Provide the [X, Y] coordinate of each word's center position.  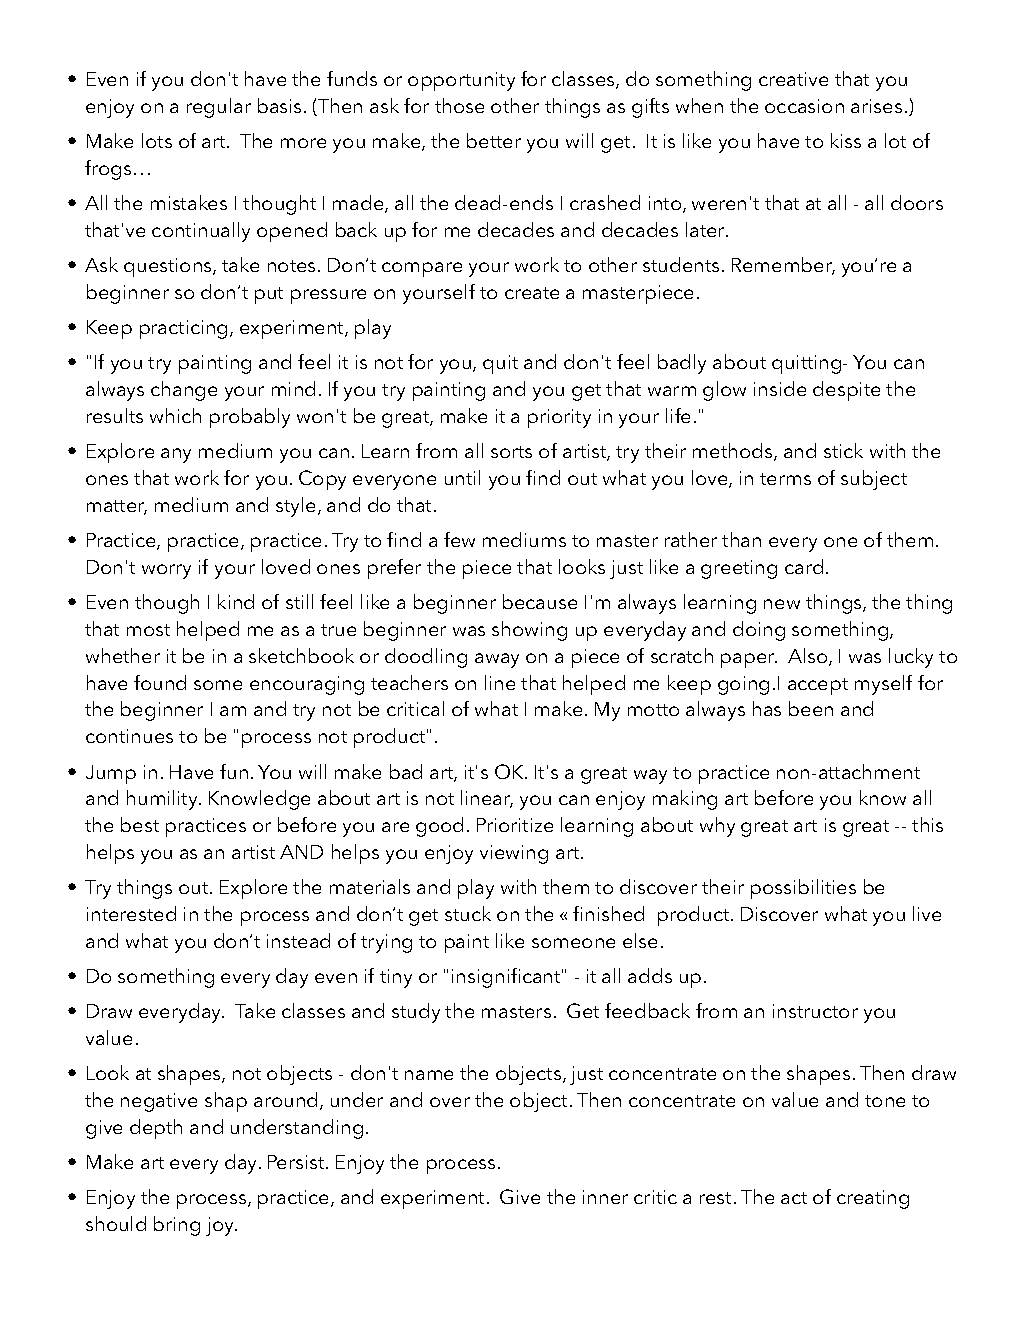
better [494, 140]
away [497, 660]
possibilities [803, 889]
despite [846, 391]
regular [219, 108]
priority [559, 418]
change [184, 391]
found [160, 682]
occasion [804, 106]
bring [177, 1226]
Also [809, 657]
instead [298, 940]
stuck [468, 913]
